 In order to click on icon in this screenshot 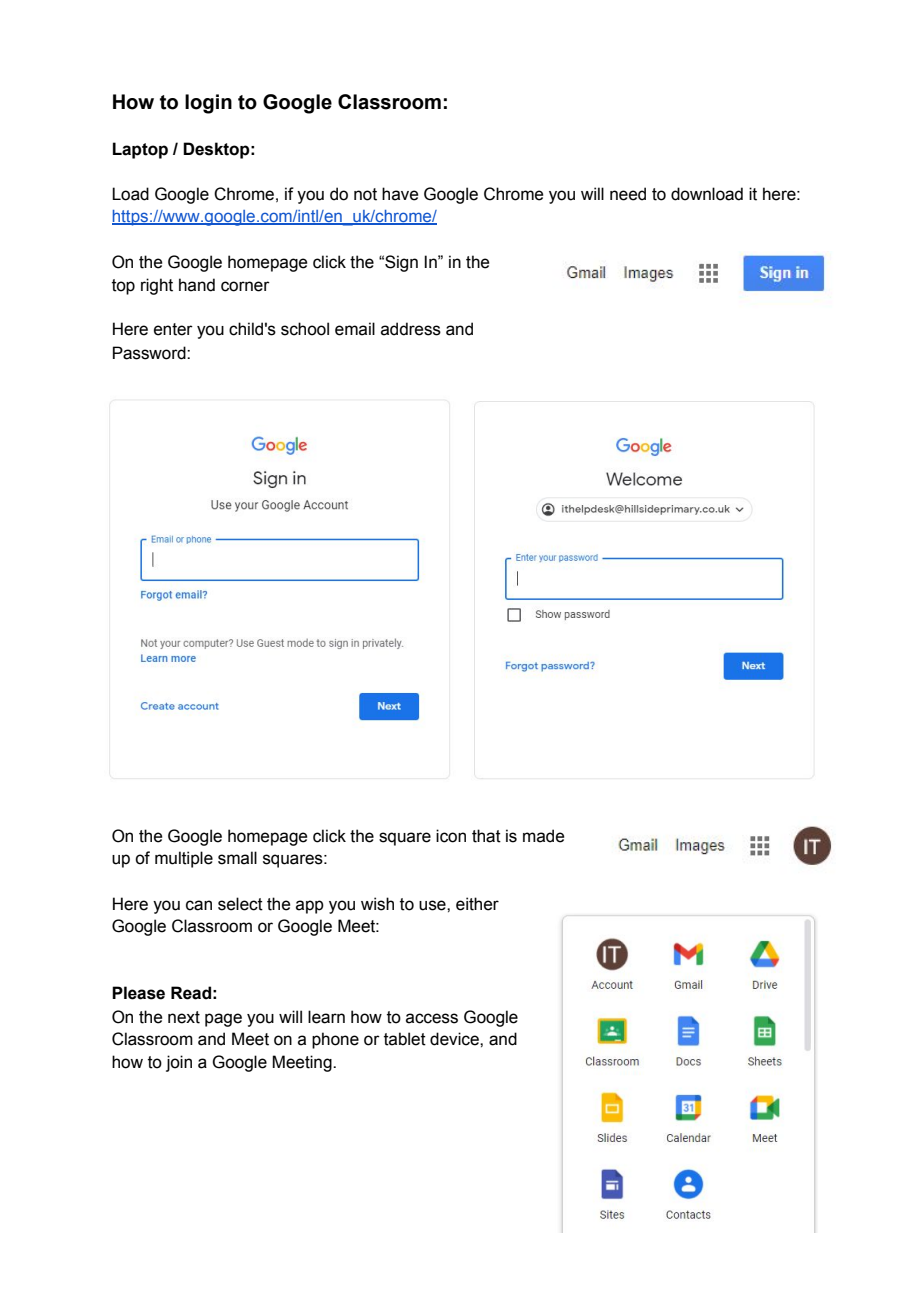, I will do `click(451, 836)`.
